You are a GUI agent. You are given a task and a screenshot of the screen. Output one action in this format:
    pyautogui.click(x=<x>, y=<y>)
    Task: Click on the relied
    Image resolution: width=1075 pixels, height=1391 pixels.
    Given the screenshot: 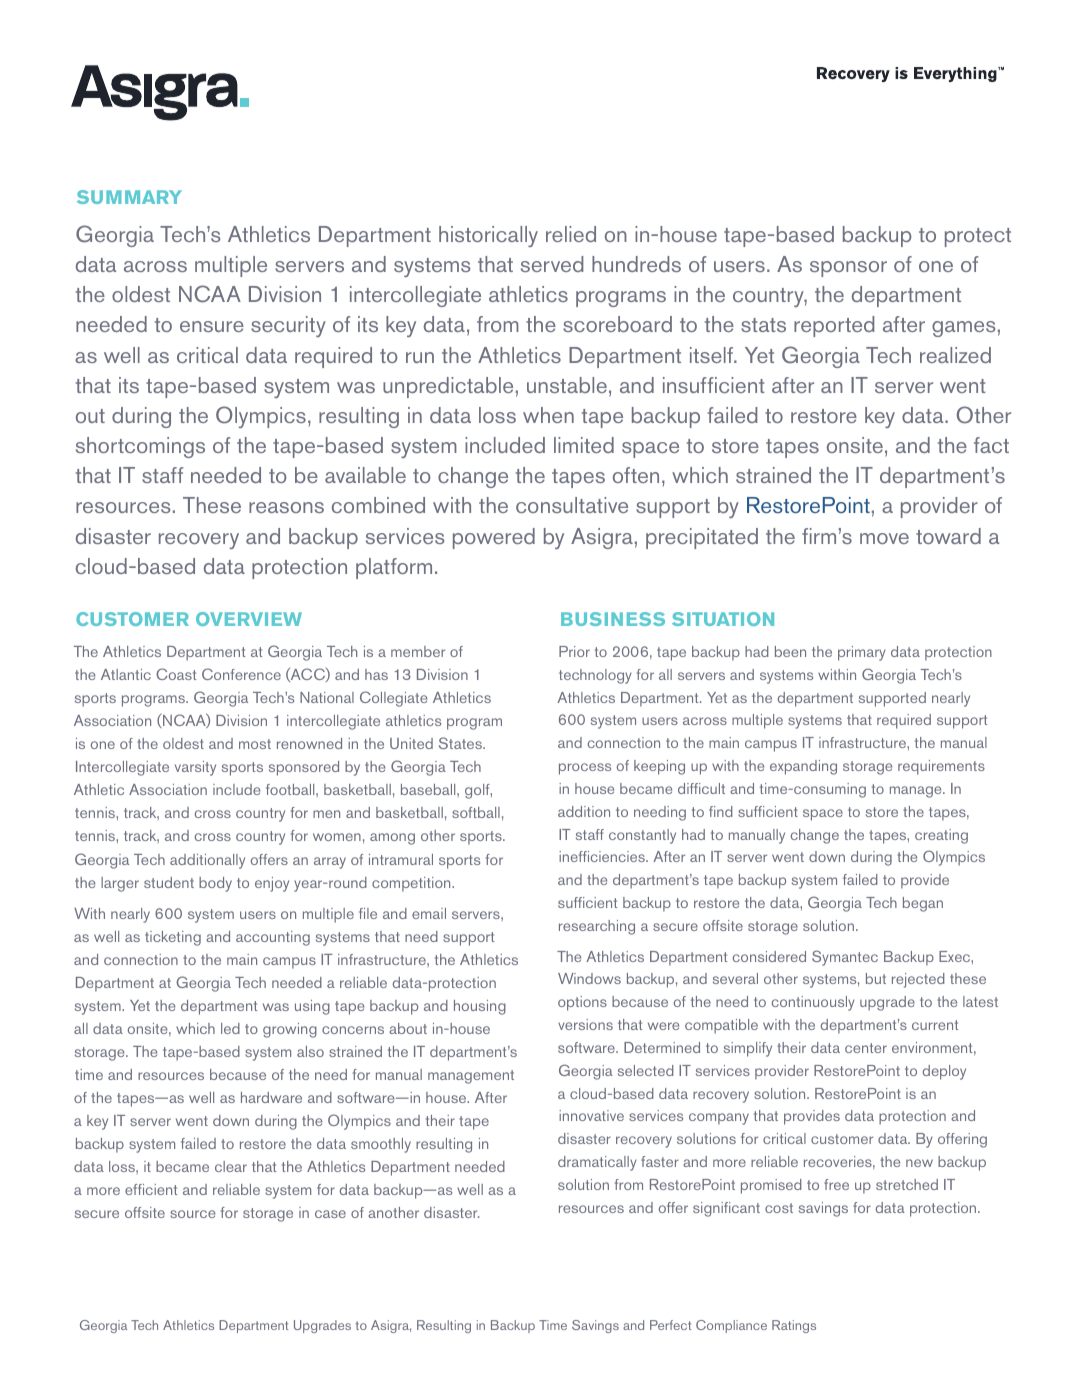 What is the action you would take?
    pyautogui.click(x=571, y=234)
